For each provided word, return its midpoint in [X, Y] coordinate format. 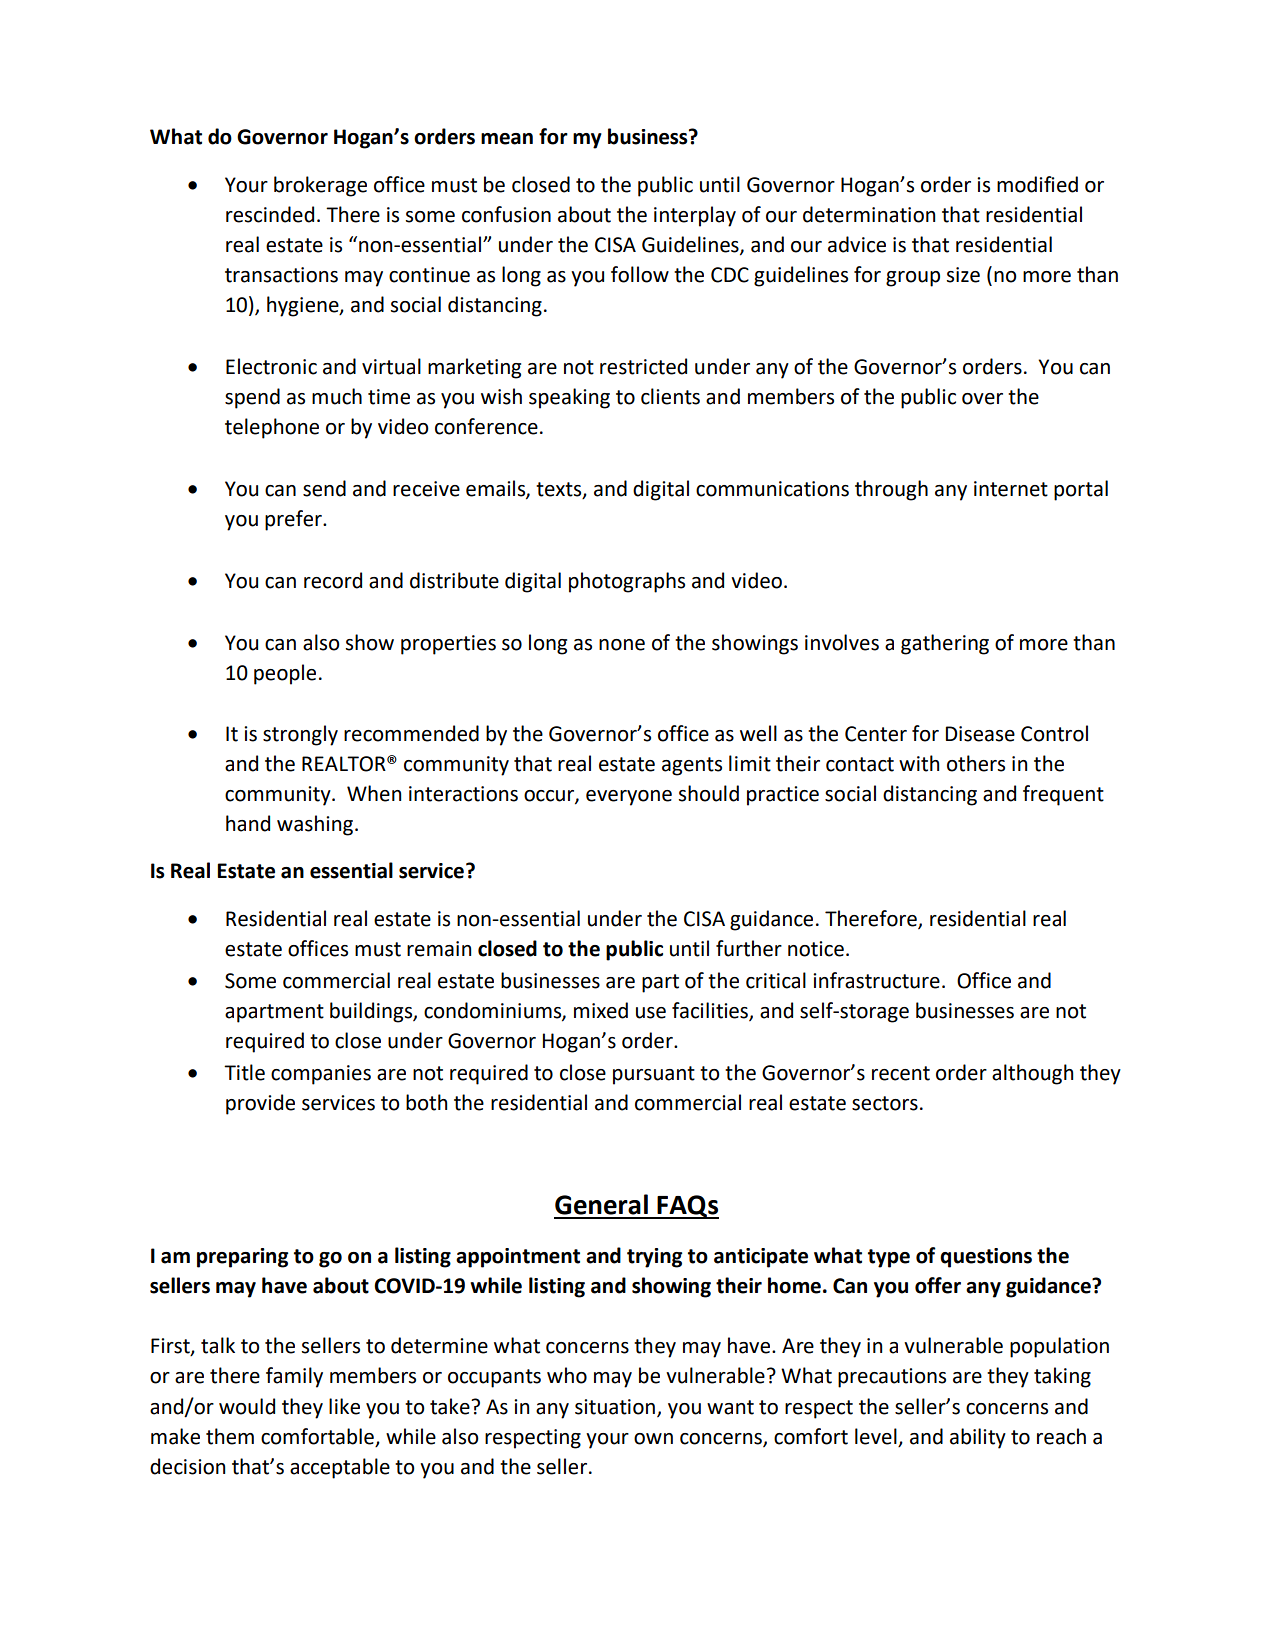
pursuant [654, 1075]
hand [248, 823]
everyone [629, 798]
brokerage [320, 186]
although [1032, 1074]
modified [1037, 184]
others [976, 763]
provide [260, 1104]
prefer [294, 520]
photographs [627, 582]
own [653, 1439]
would [247, 1406]
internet [1011, 489]
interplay [695, 216]
